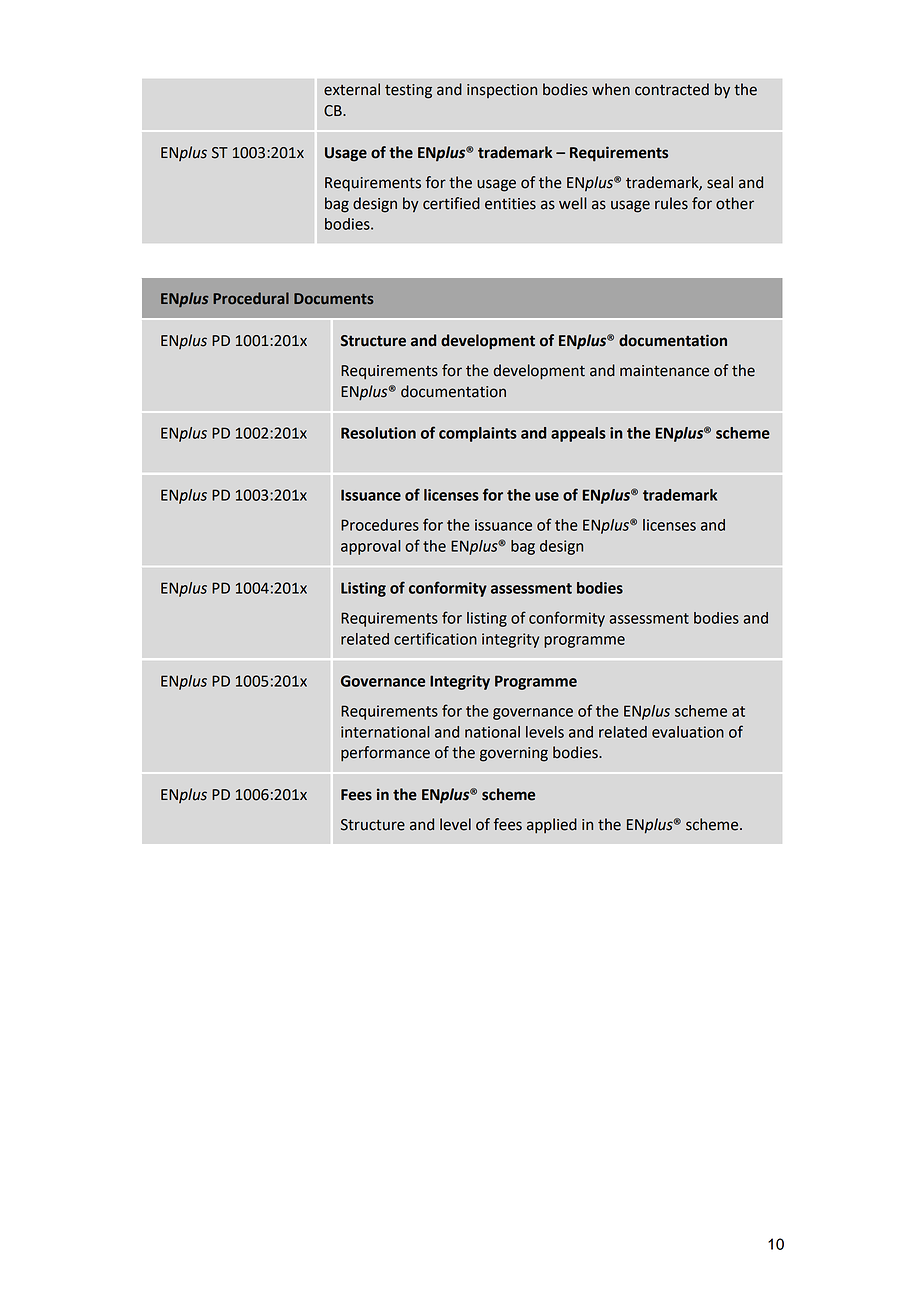  I want to click on certification, so click(435, 638).
